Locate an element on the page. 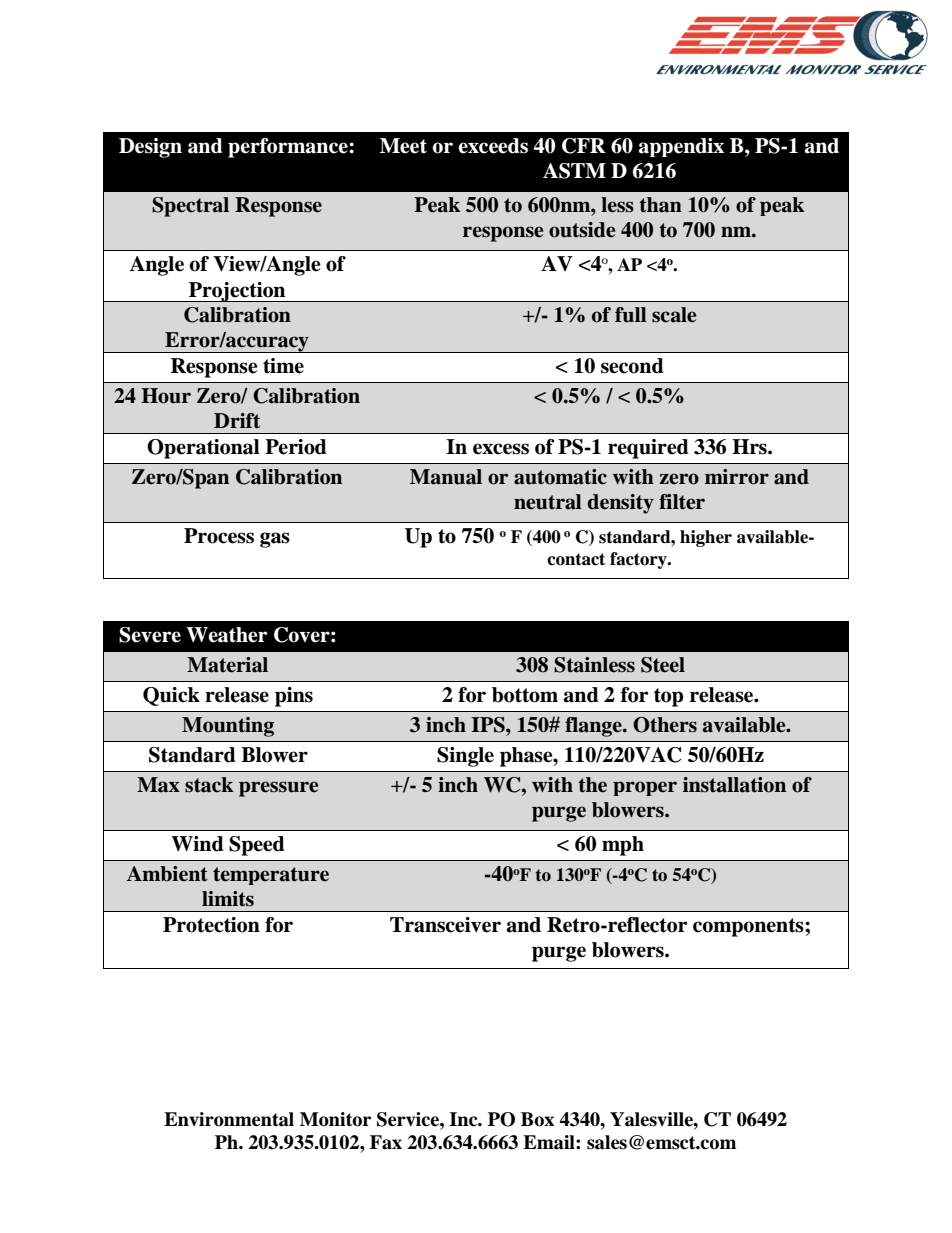 Image resolution: width=952 pixels, height=1233 pixels. Single is located at coordinates (465, 757).
